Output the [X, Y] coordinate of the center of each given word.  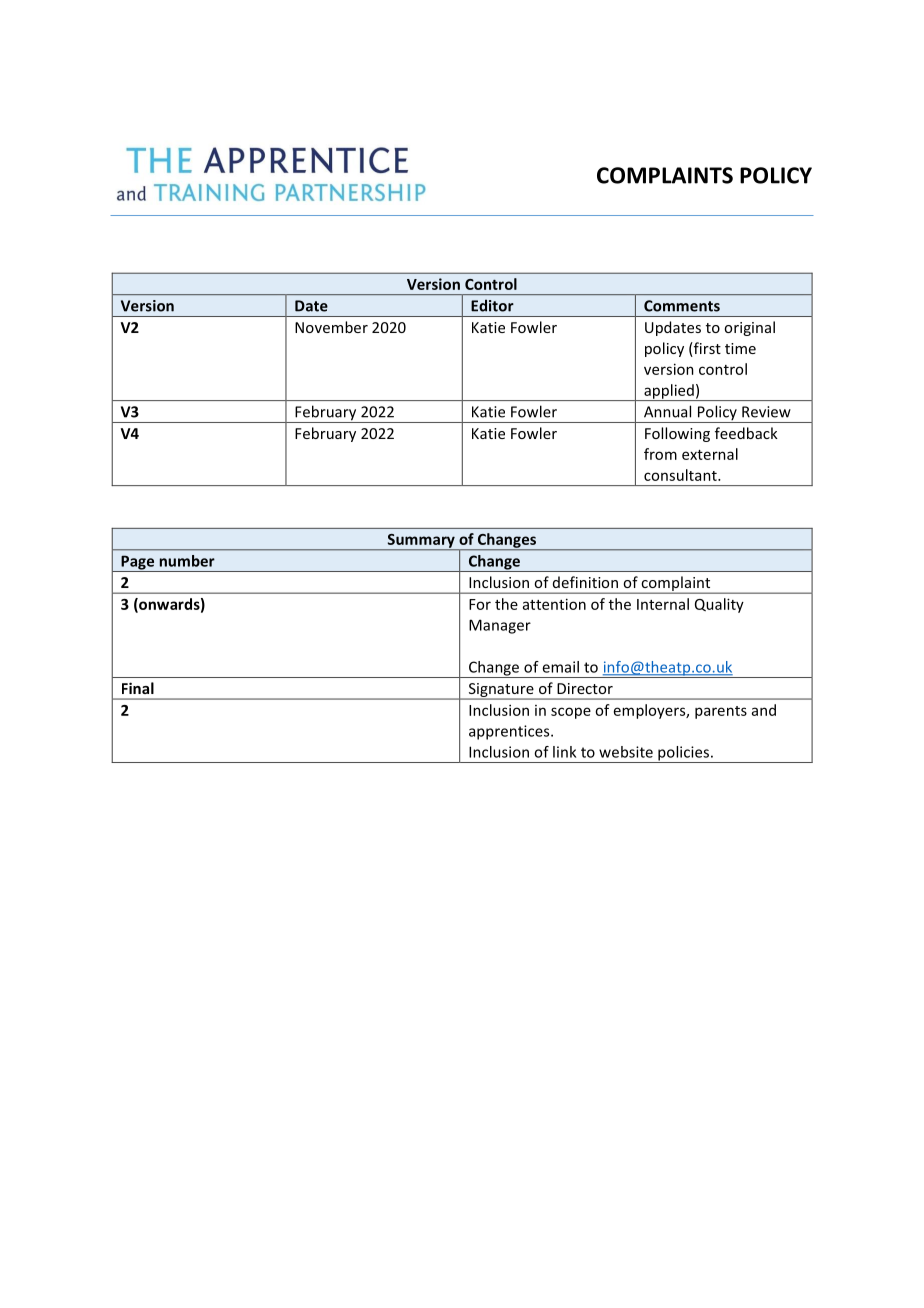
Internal [663, 604]
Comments [682, 306]
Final [138, 688]
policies [683, 754]
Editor [492, 305]
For [480, 604]
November [331, 327]
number [187, 561]
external [710, 454]
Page [138, 563]
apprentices [510, 732]
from [660, 454]
